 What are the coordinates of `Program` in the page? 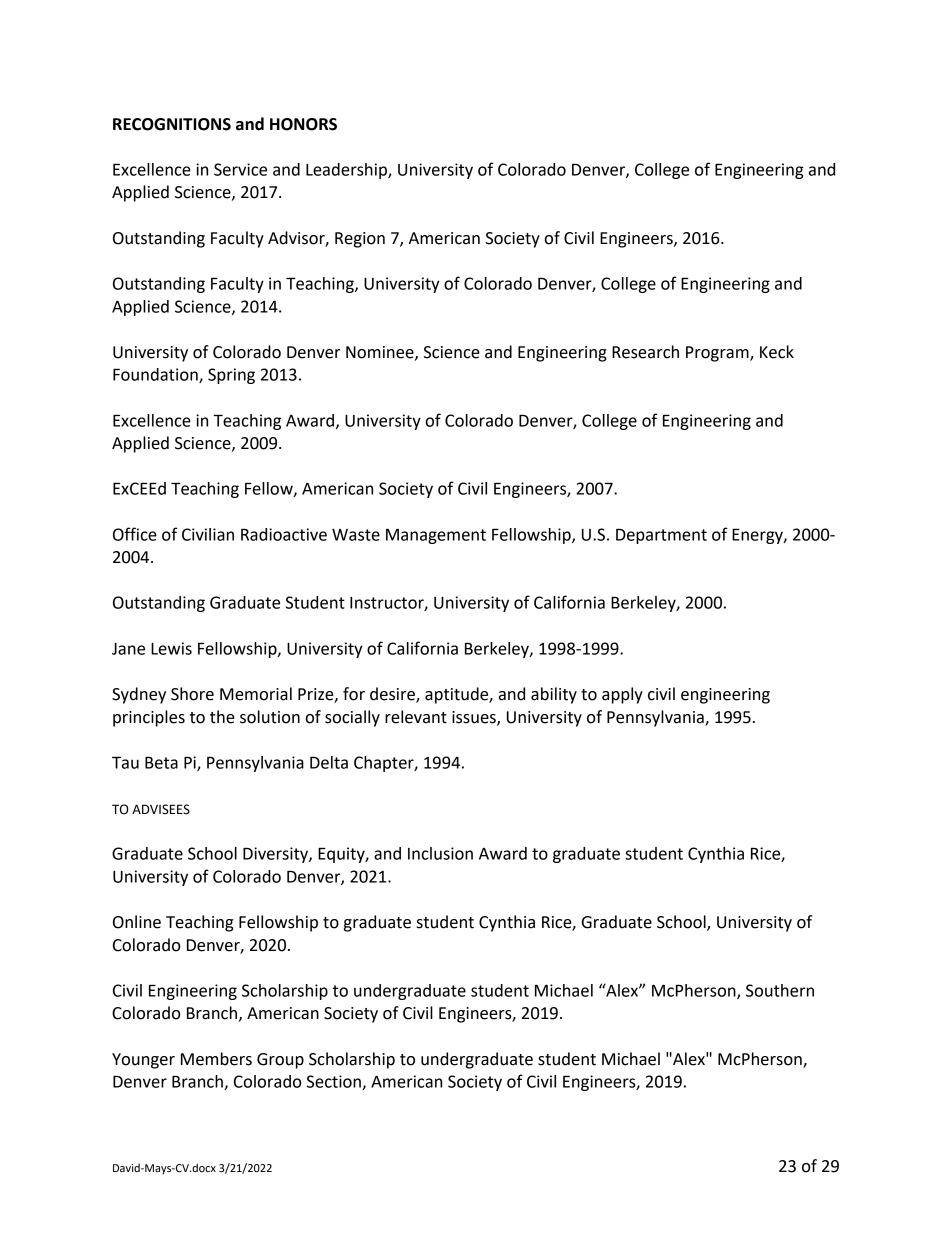 It's located at (718, 354).
